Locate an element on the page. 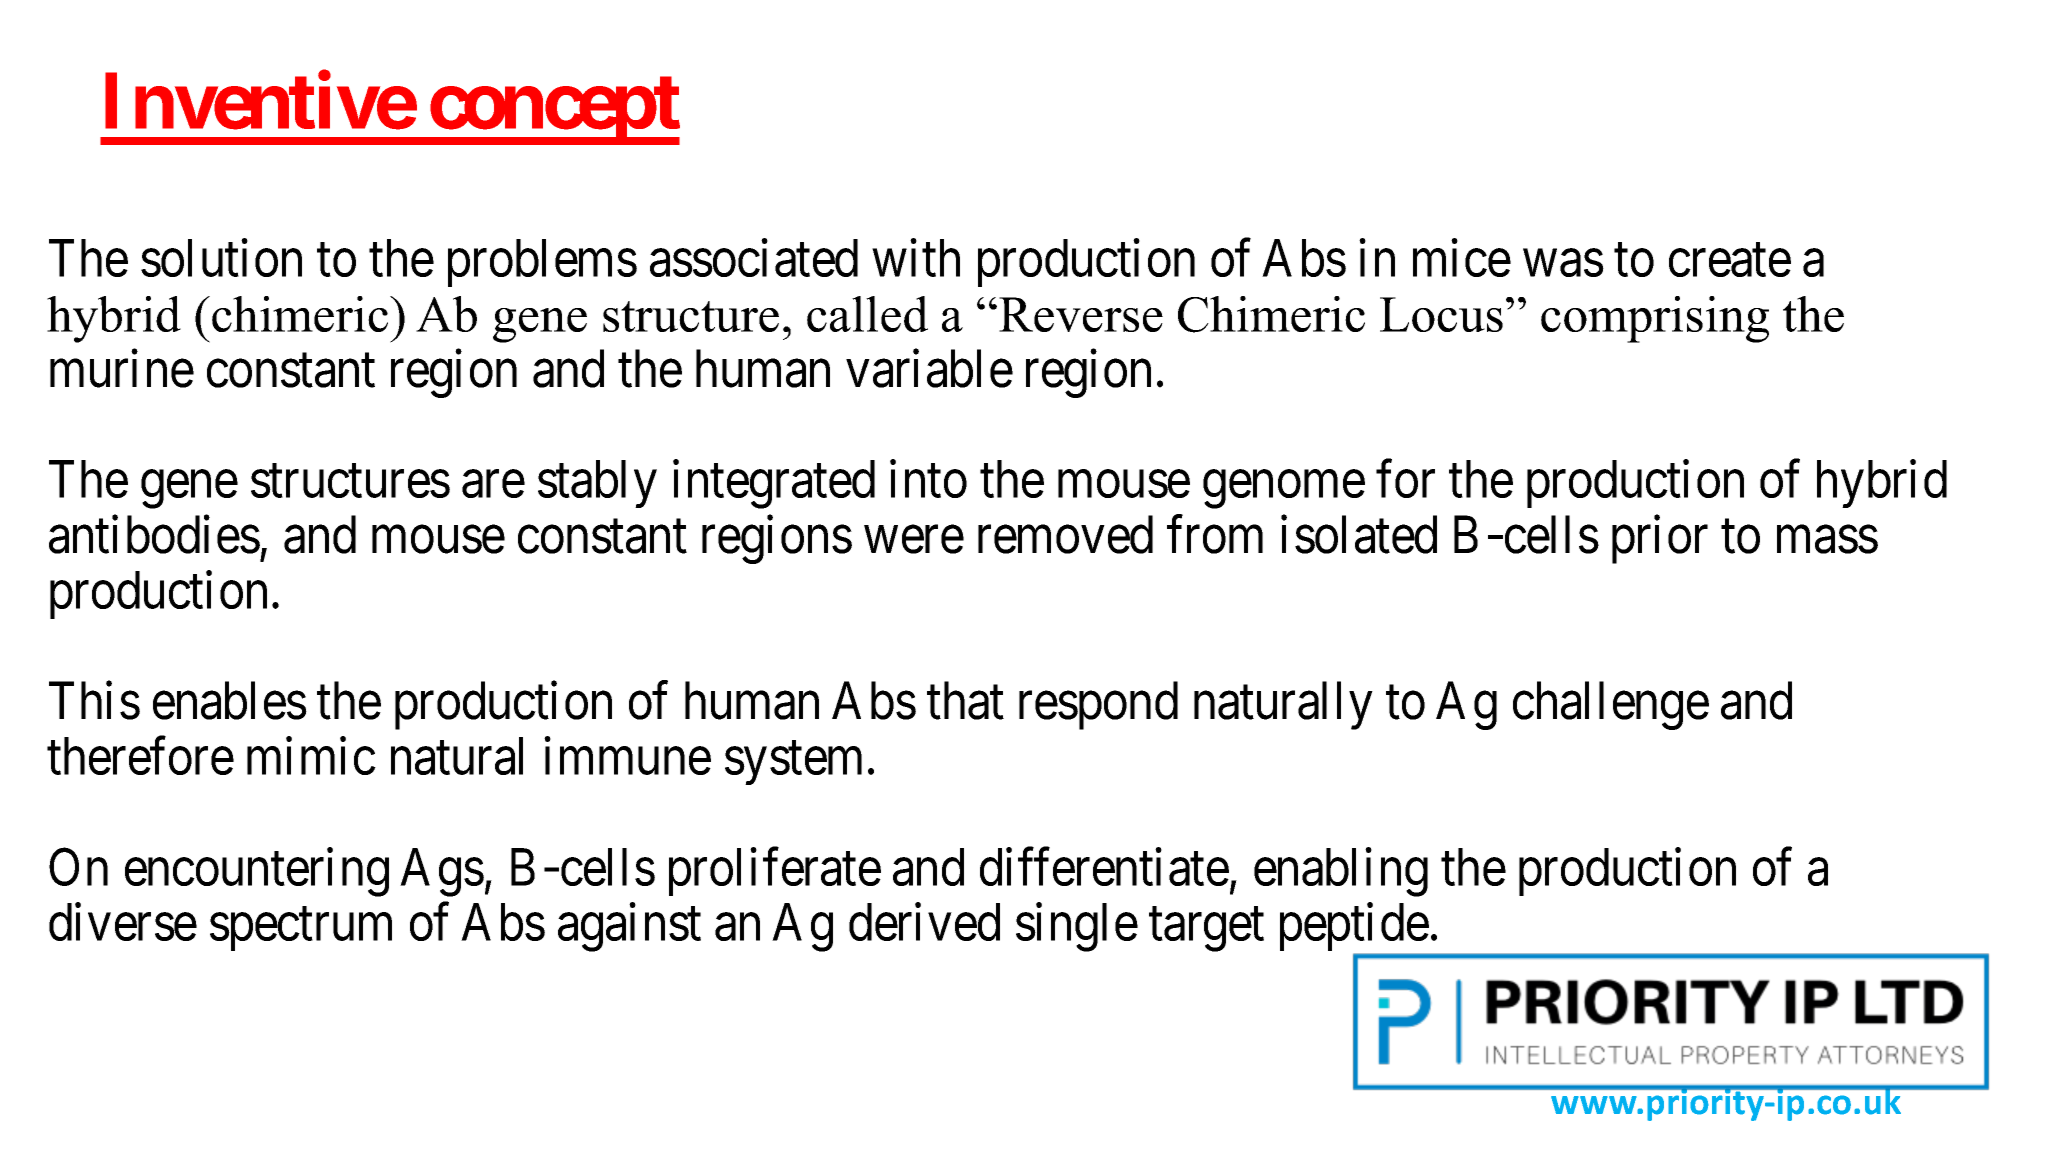  into is located at coordinates (928, 479).
